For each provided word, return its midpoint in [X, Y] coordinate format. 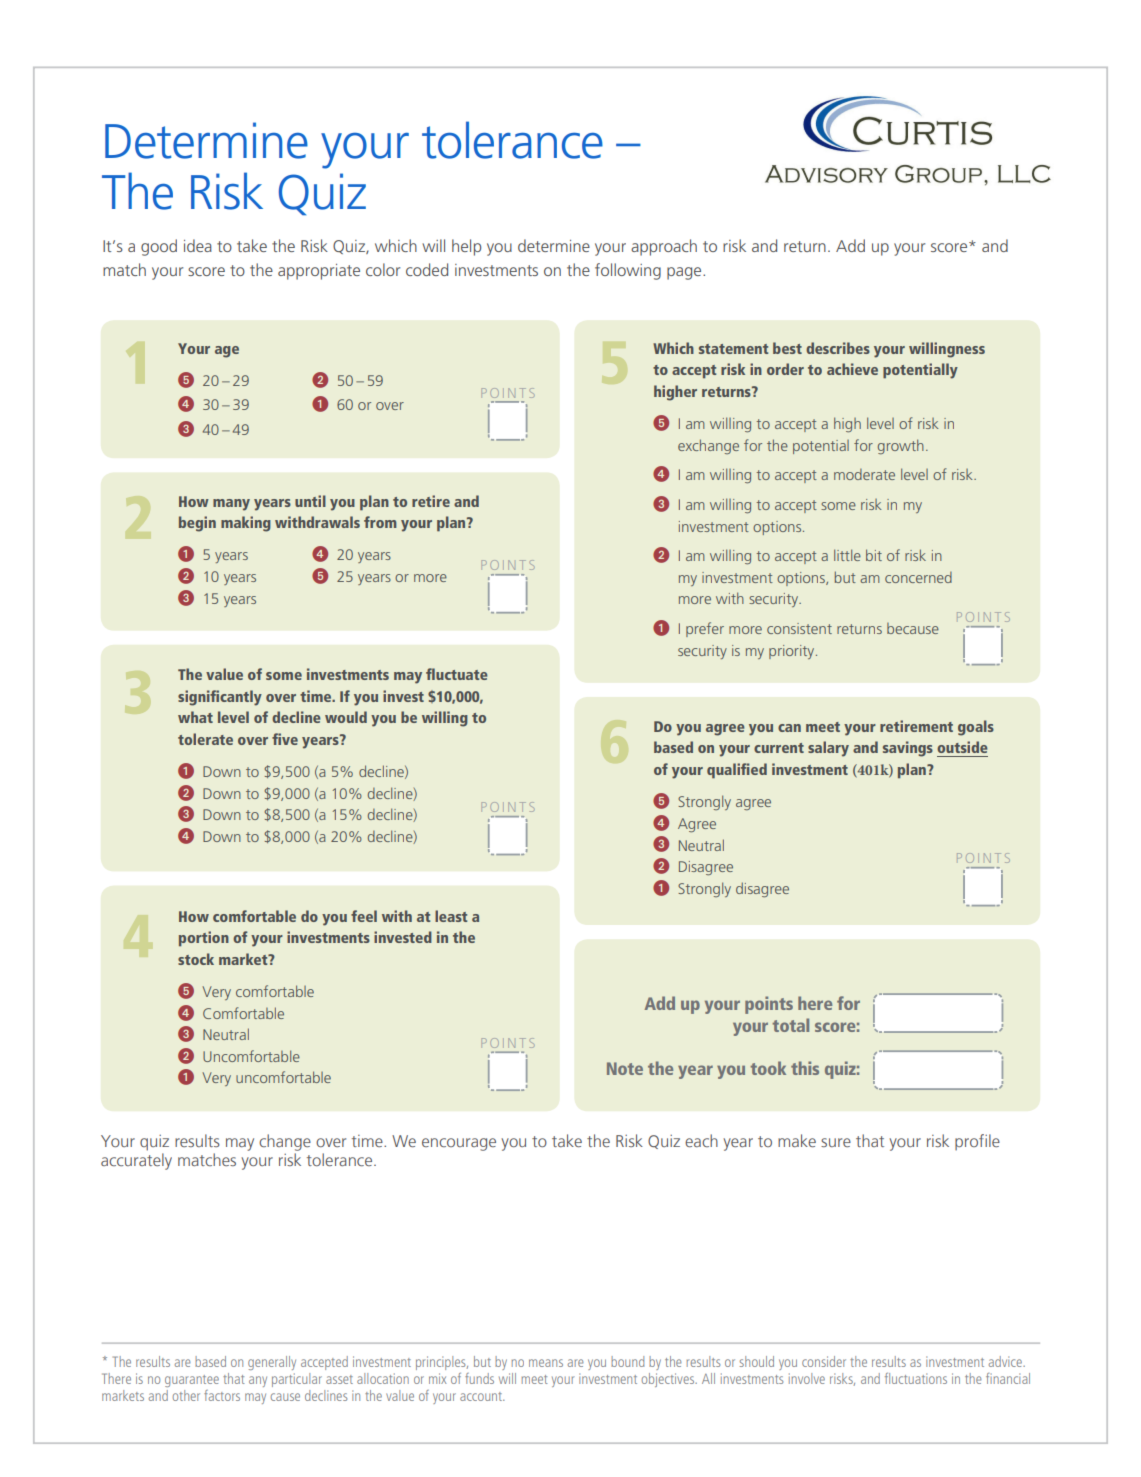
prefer [705, 629]
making [246, 524]
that [234, 1378]
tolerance [512, 140]
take [252, 245]
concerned [918, 577]
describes [838, 348]
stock [196, 959]
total [790, 1025]
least [451, 916]
